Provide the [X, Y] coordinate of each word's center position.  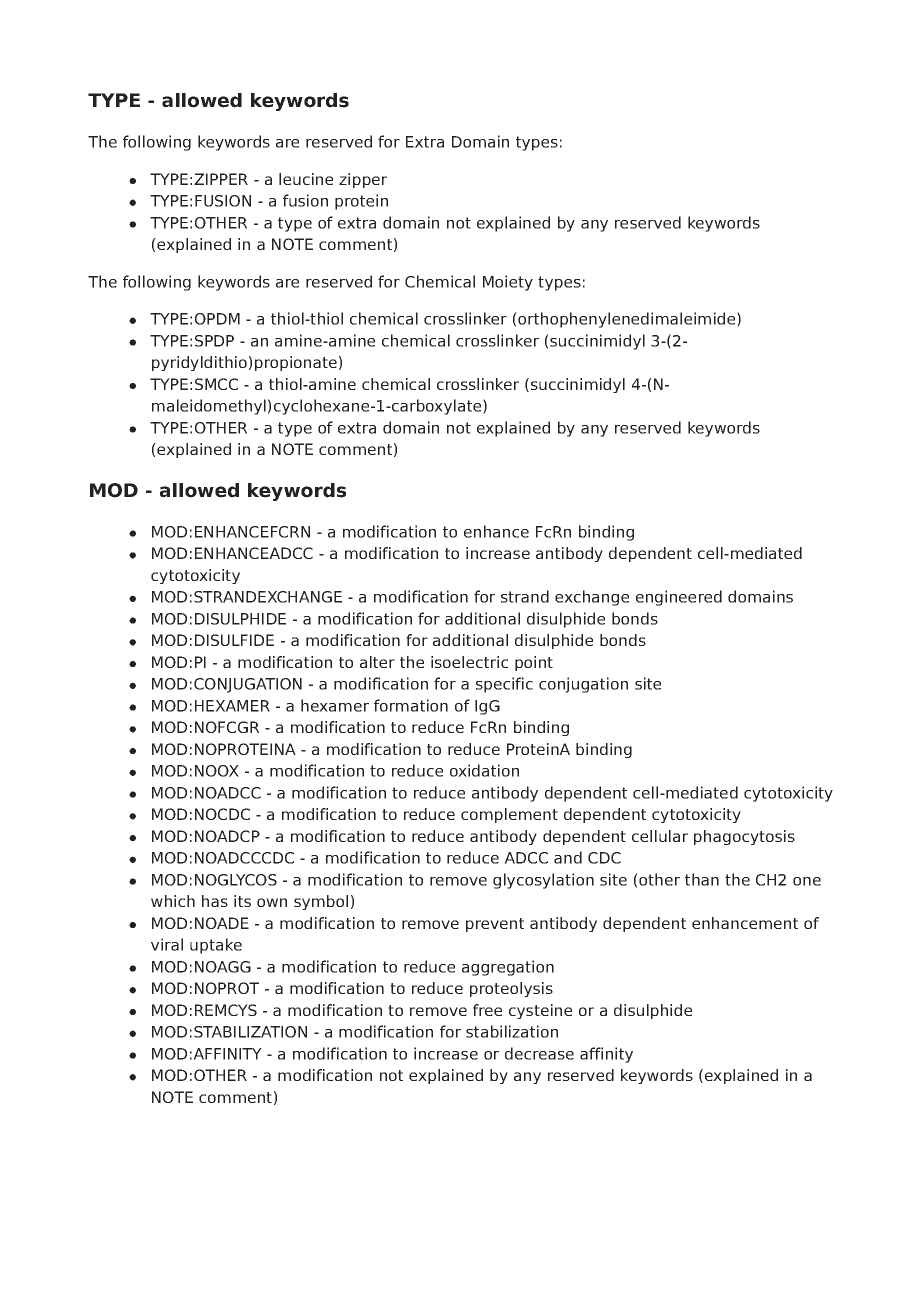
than [702, 879]
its [242, 901]
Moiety [508, 283]
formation [411, 705]
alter [377, 662]
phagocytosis [744, 837]
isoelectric [469, 662]
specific [504, 685]
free [487, 1010]
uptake [216, 946]
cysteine [540, 1011]
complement [509, 815]
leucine [306, 179]
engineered [679, 598]
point [534, 663]
